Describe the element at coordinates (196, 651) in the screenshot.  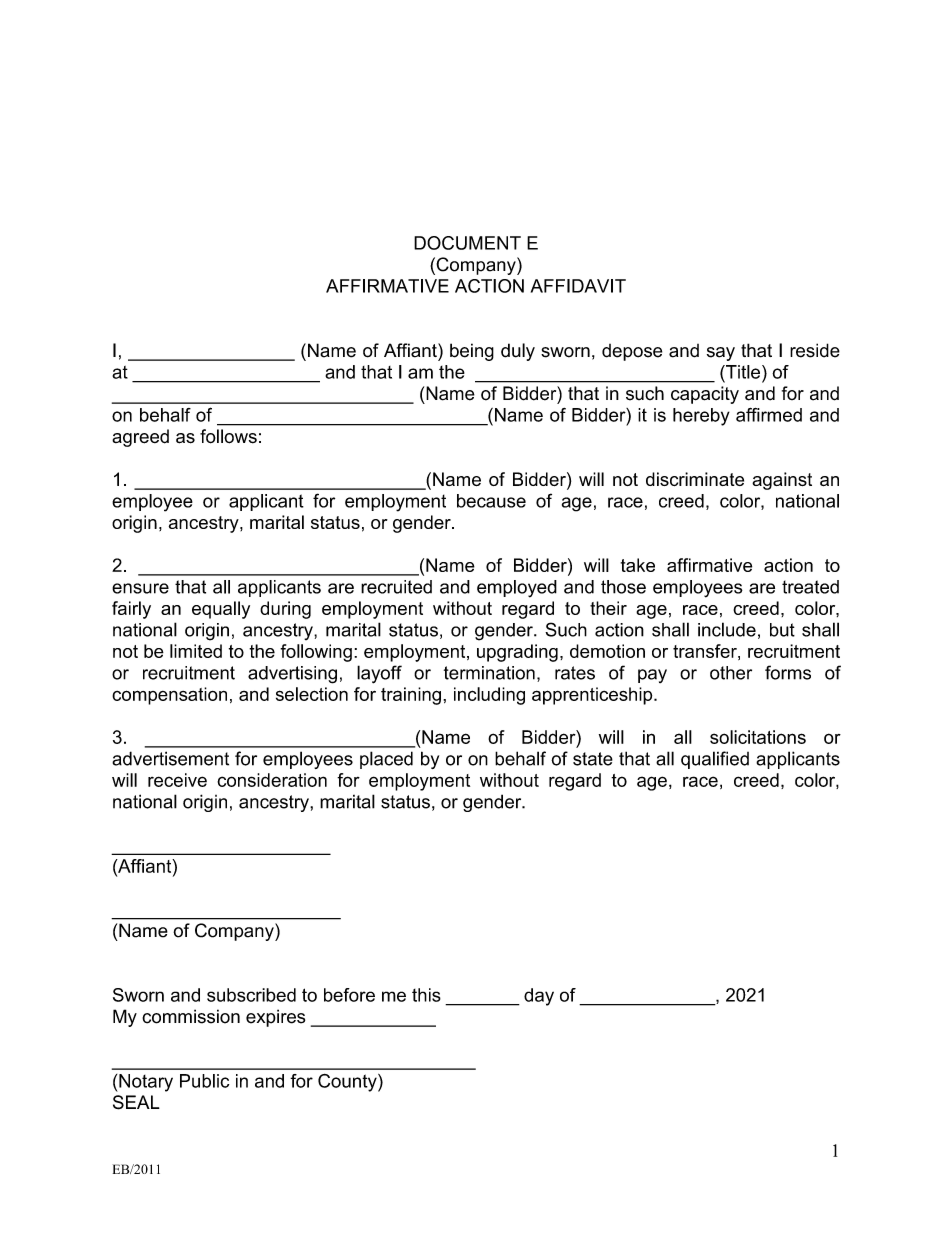
I see `limited` at that location.
